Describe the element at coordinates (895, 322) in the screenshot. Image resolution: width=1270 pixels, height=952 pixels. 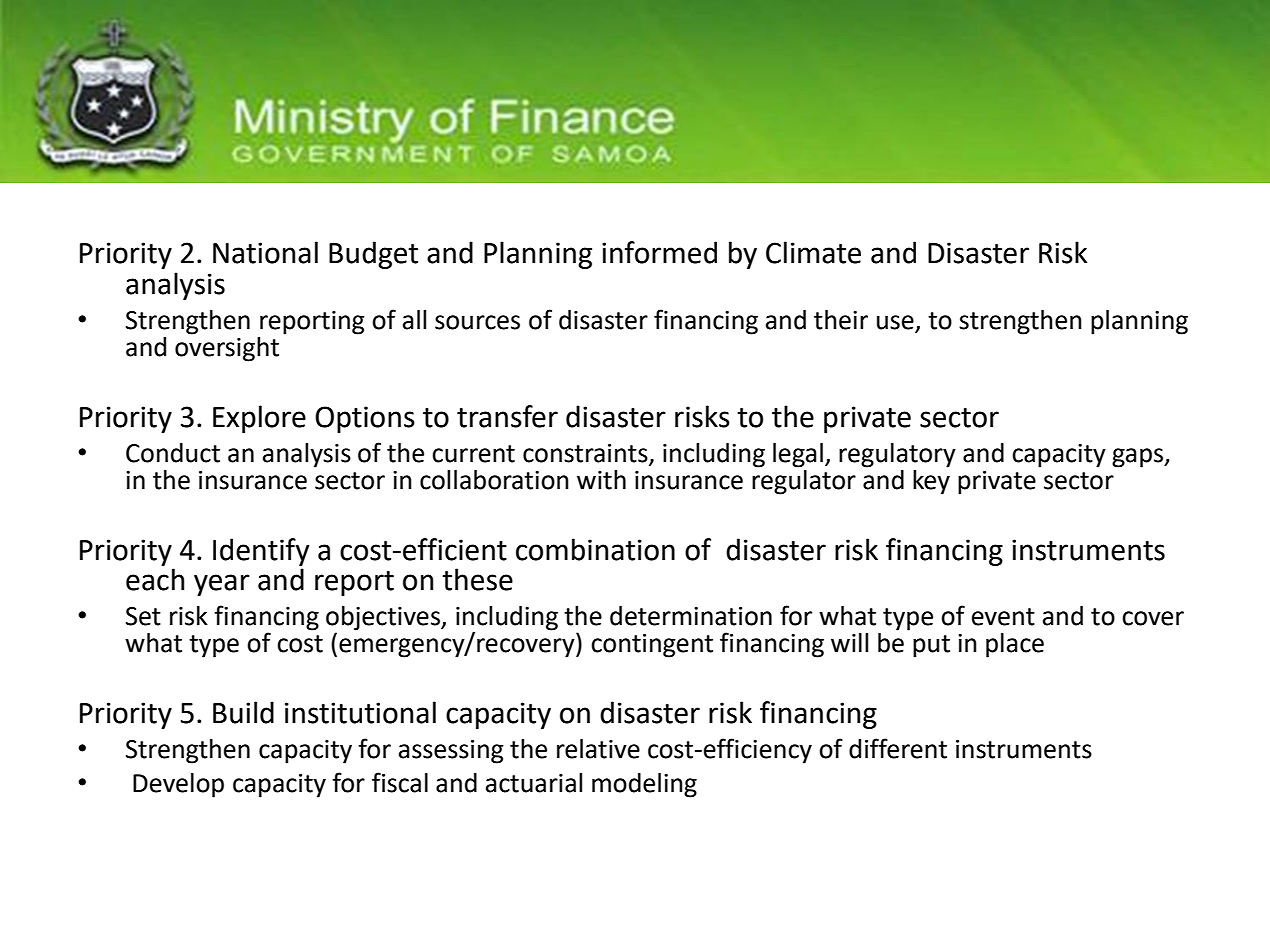
I see `use` at that location.
